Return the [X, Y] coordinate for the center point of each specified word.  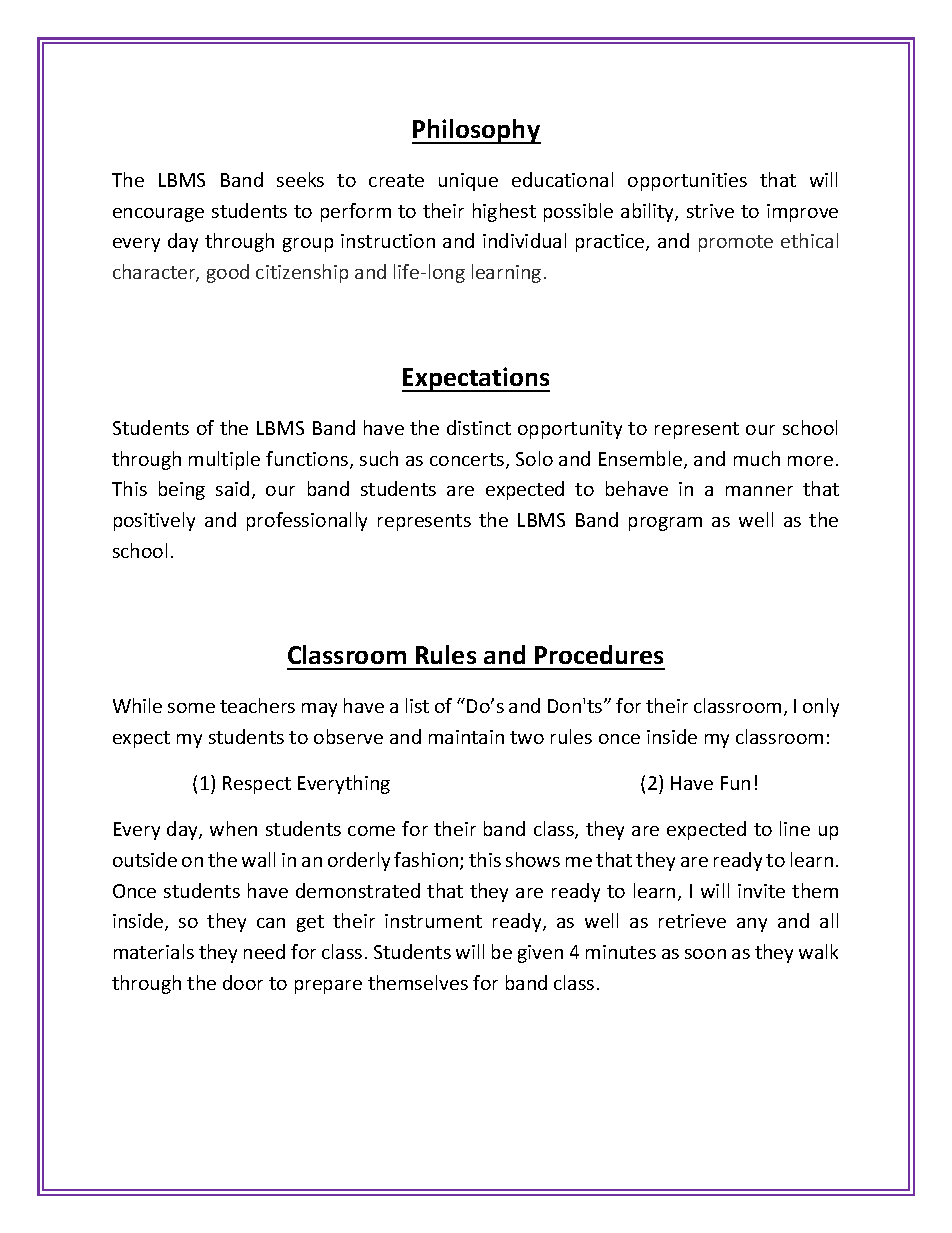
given [540, 954]
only [821, 707]
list [417, 705]
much [757, 458]
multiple [224, 460]
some [191, 708]
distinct [479, 427]
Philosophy [476, 131]
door [243, 982]
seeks [300, 179]
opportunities [687, 182]
